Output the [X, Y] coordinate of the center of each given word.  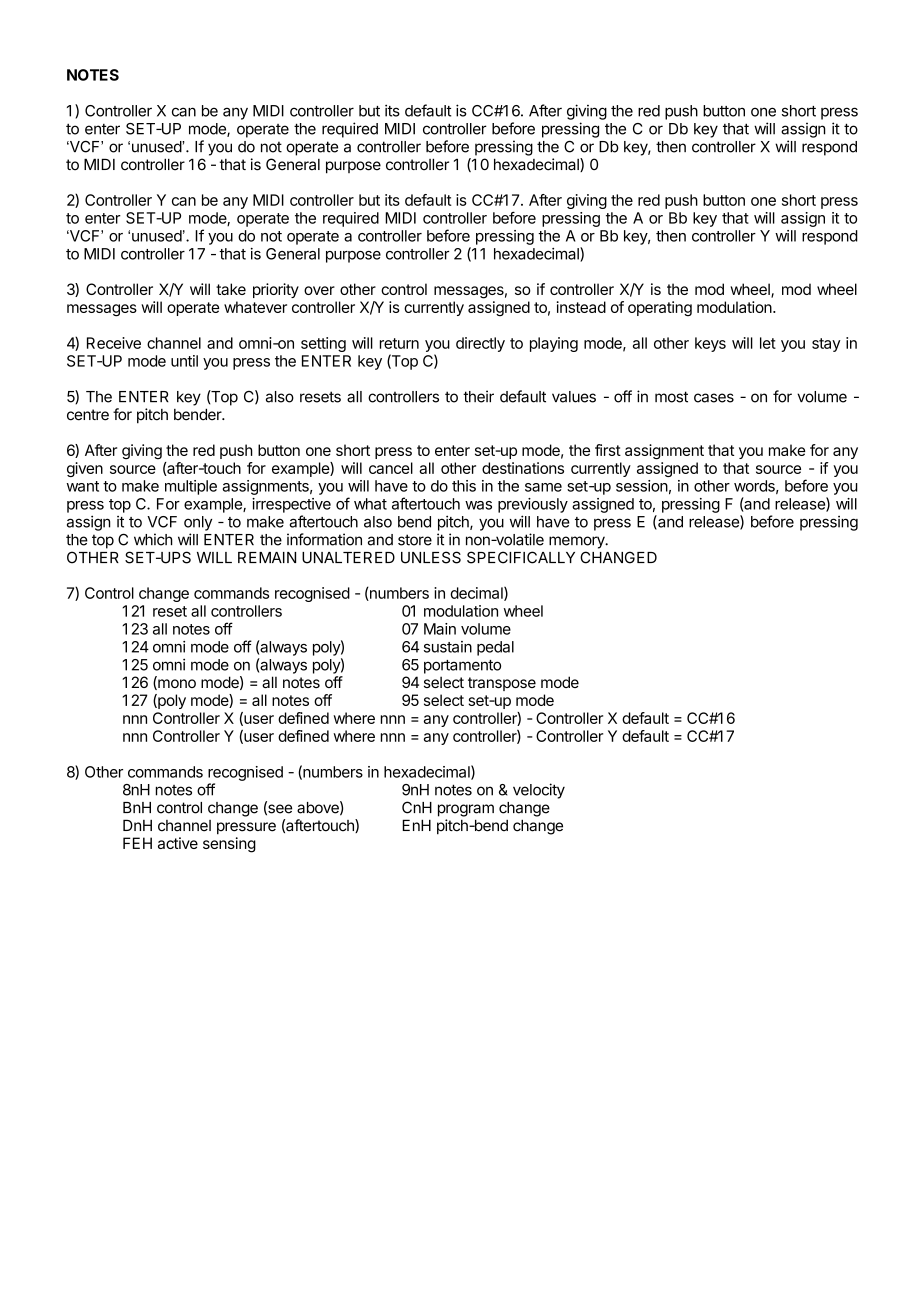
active [178, 843]
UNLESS [431, 557]
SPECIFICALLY [521, 557]
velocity [539, 791]
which [153, 539]
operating [660, 308]
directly [480, 344]
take [231, 289]
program [466, 810]
